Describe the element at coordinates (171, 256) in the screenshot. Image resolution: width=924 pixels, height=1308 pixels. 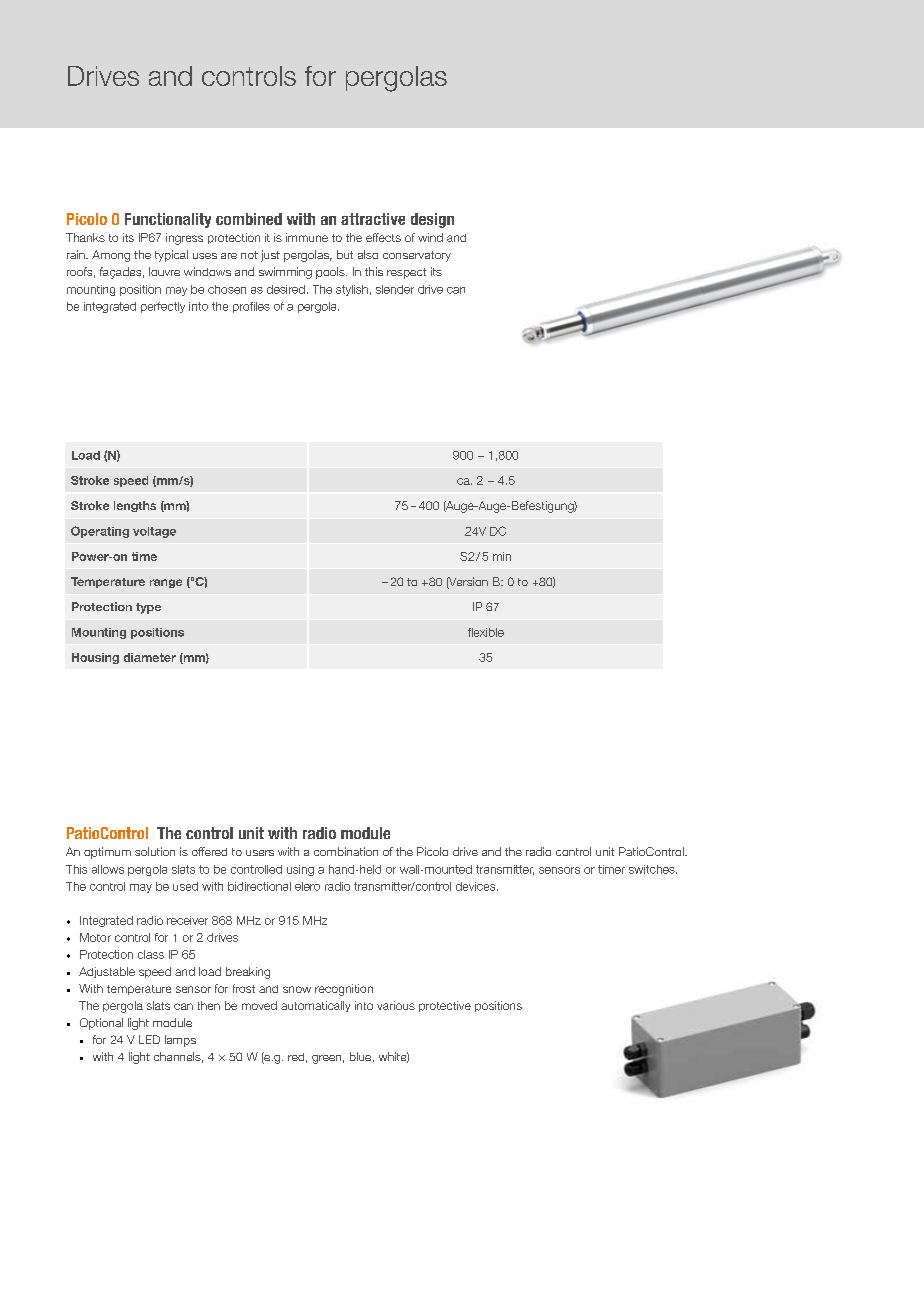
I see `typical` at that location.
